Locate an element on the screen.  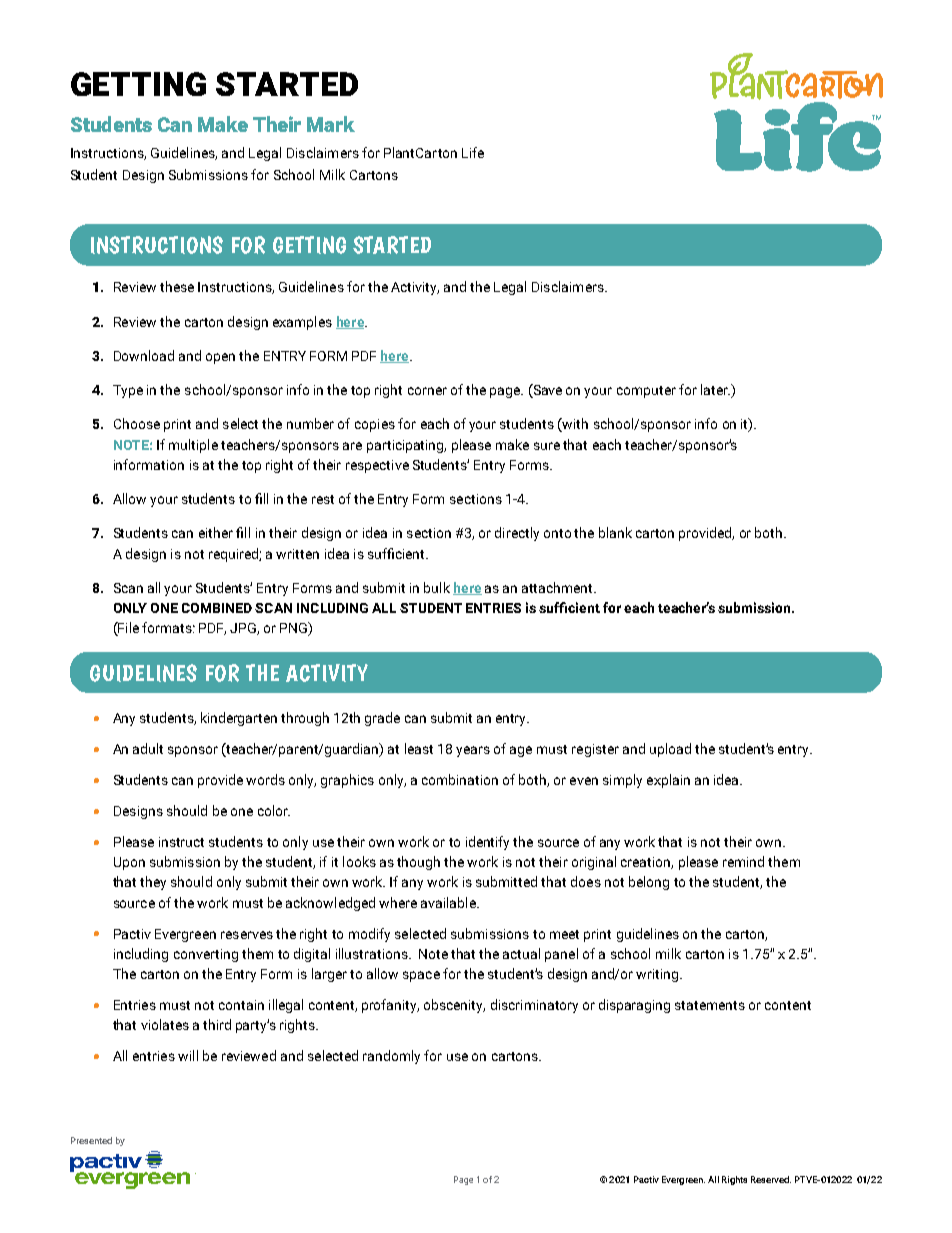
Choose is located at coordinates (137, 423).
